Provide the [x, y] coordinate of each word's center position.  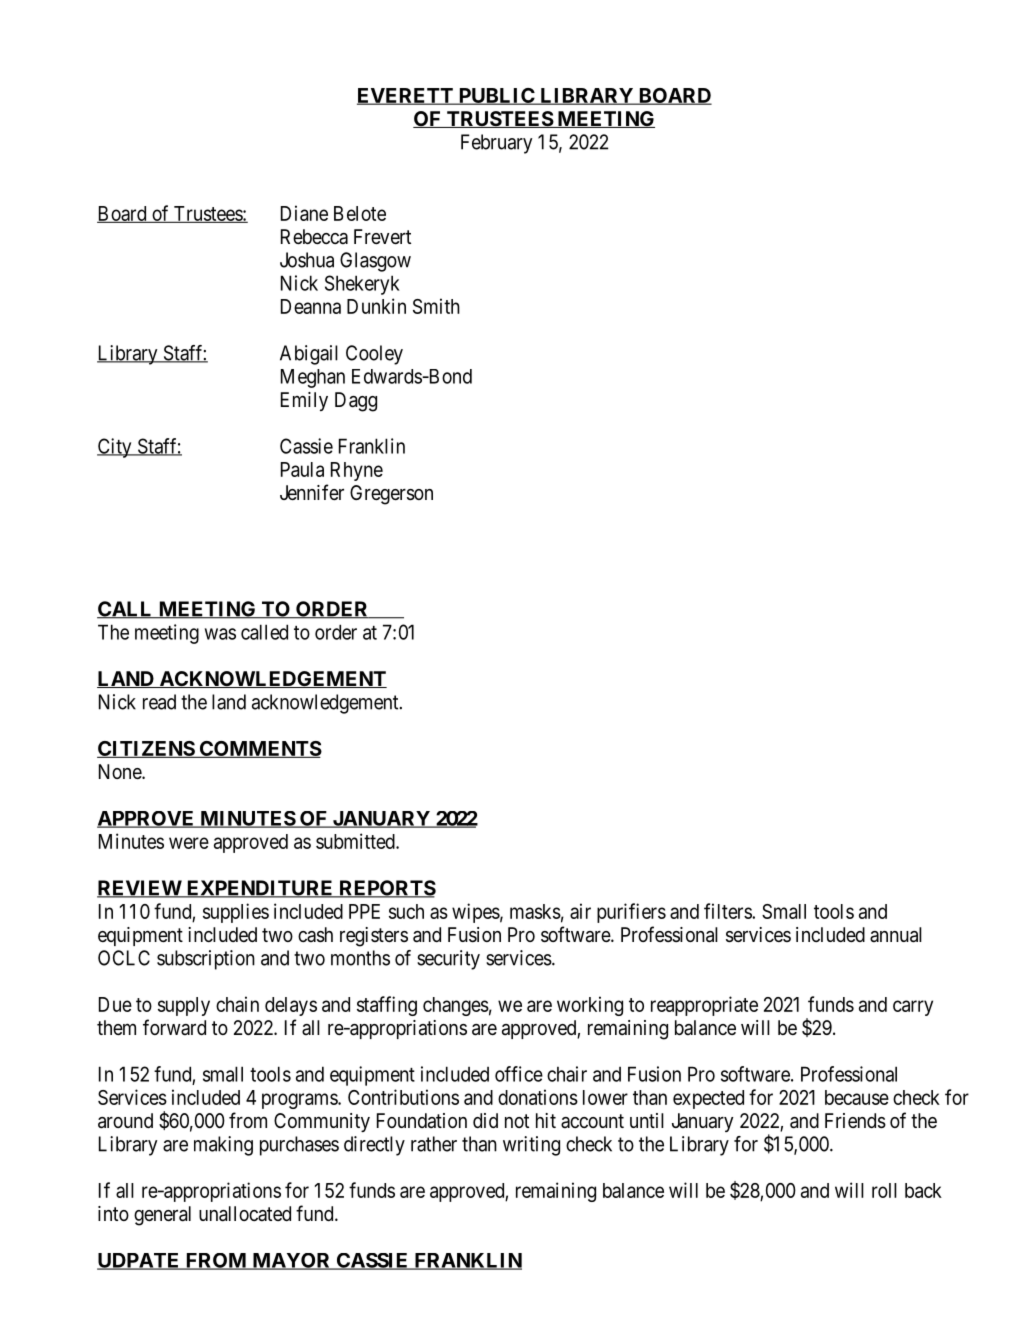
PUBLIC [496, 96]
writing [531, 1146]
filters [728, 911]
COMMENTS [259, 749]
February [496, 144]
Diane [304, 213]
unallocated [245, 1214]
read [159, 702]
